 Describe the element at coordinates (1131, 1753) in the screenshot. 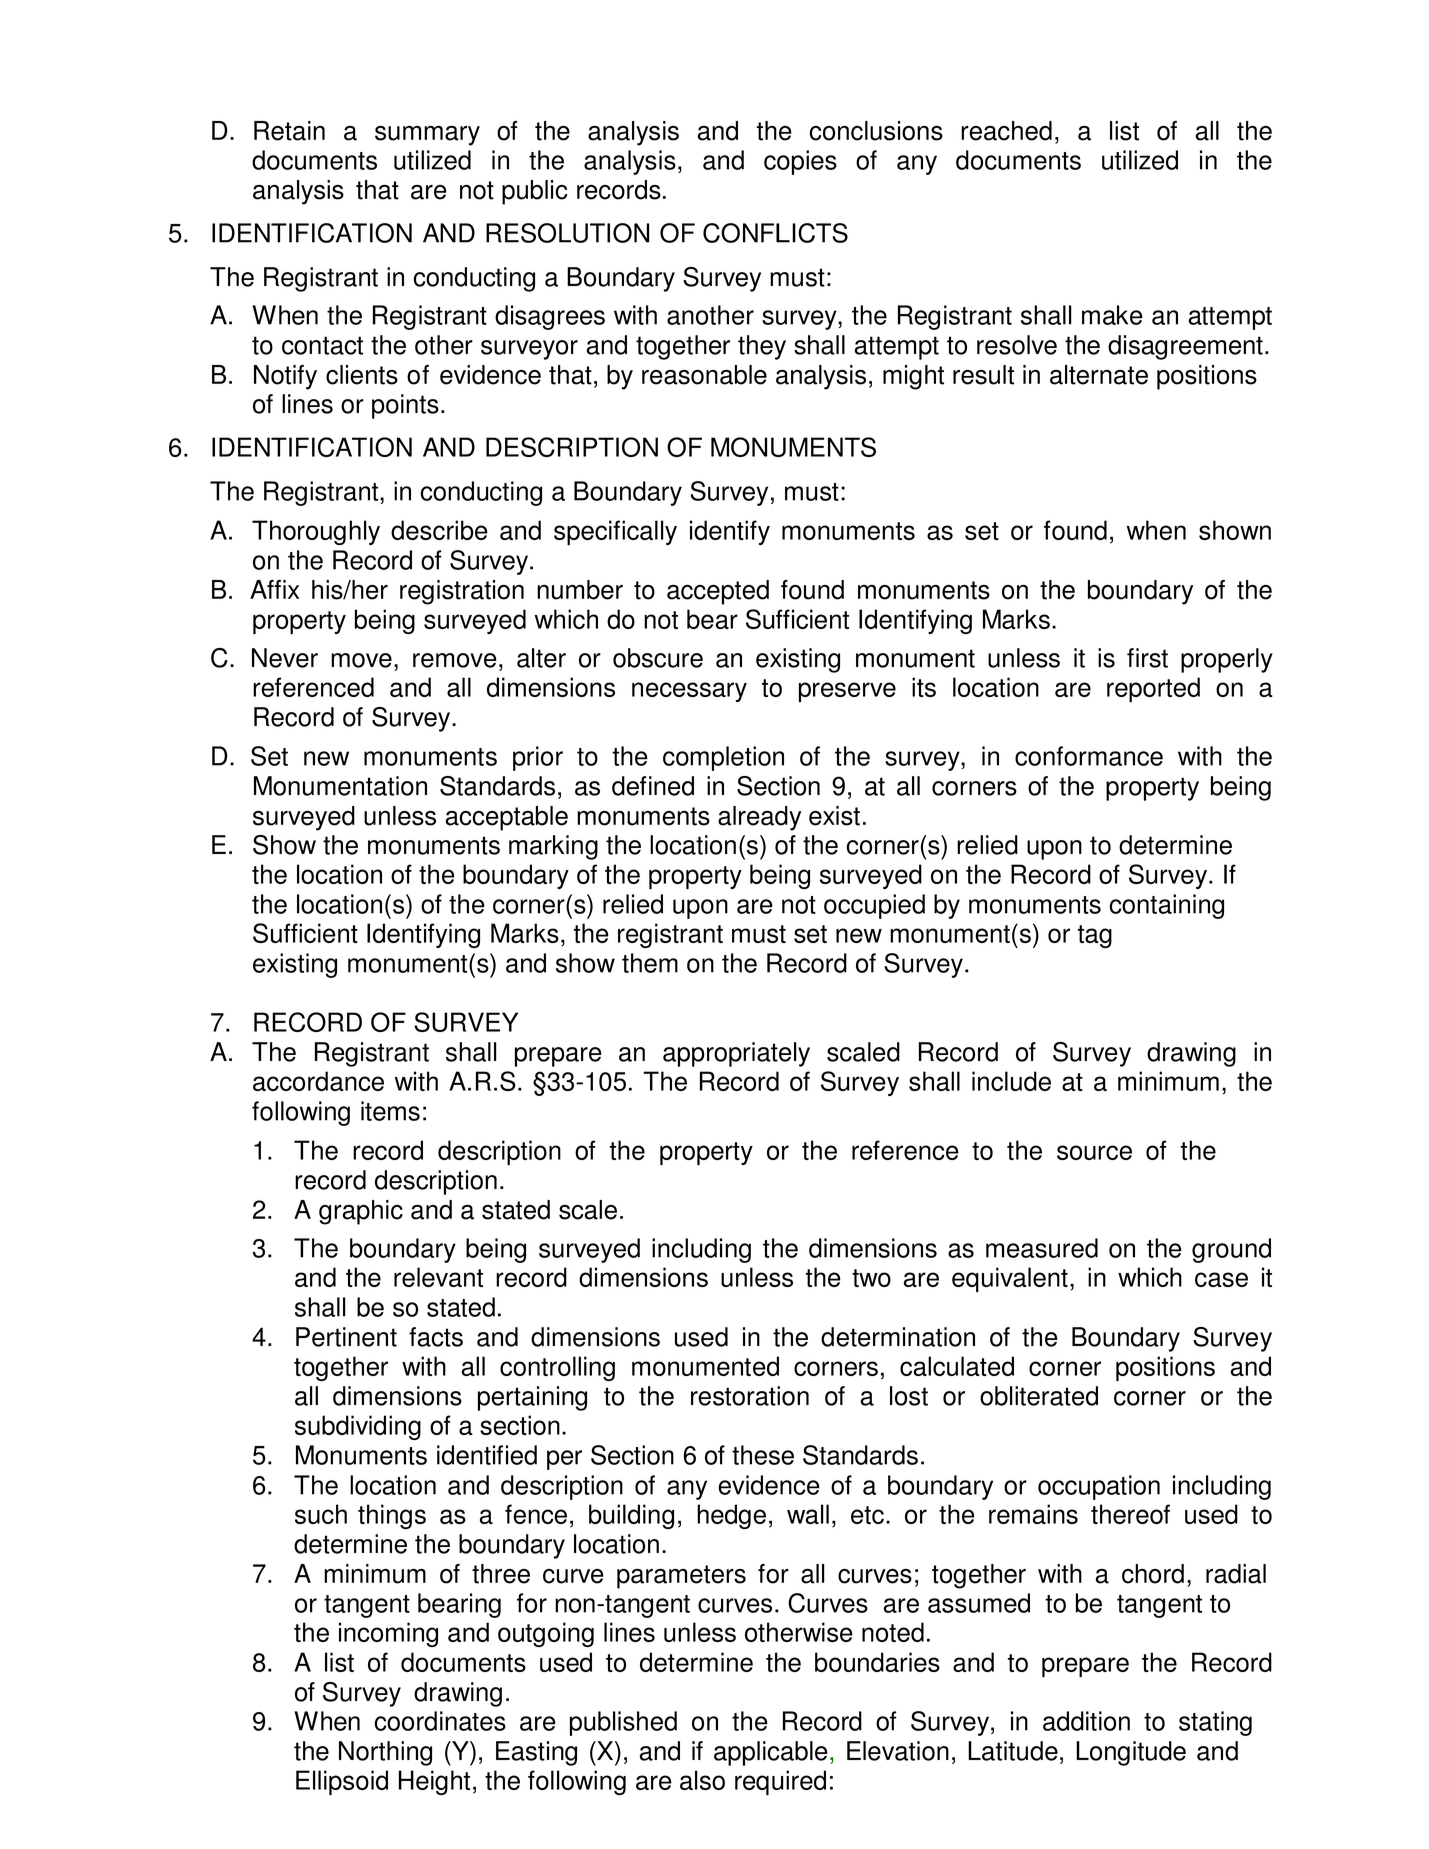

I see `Longitude` at that location.
